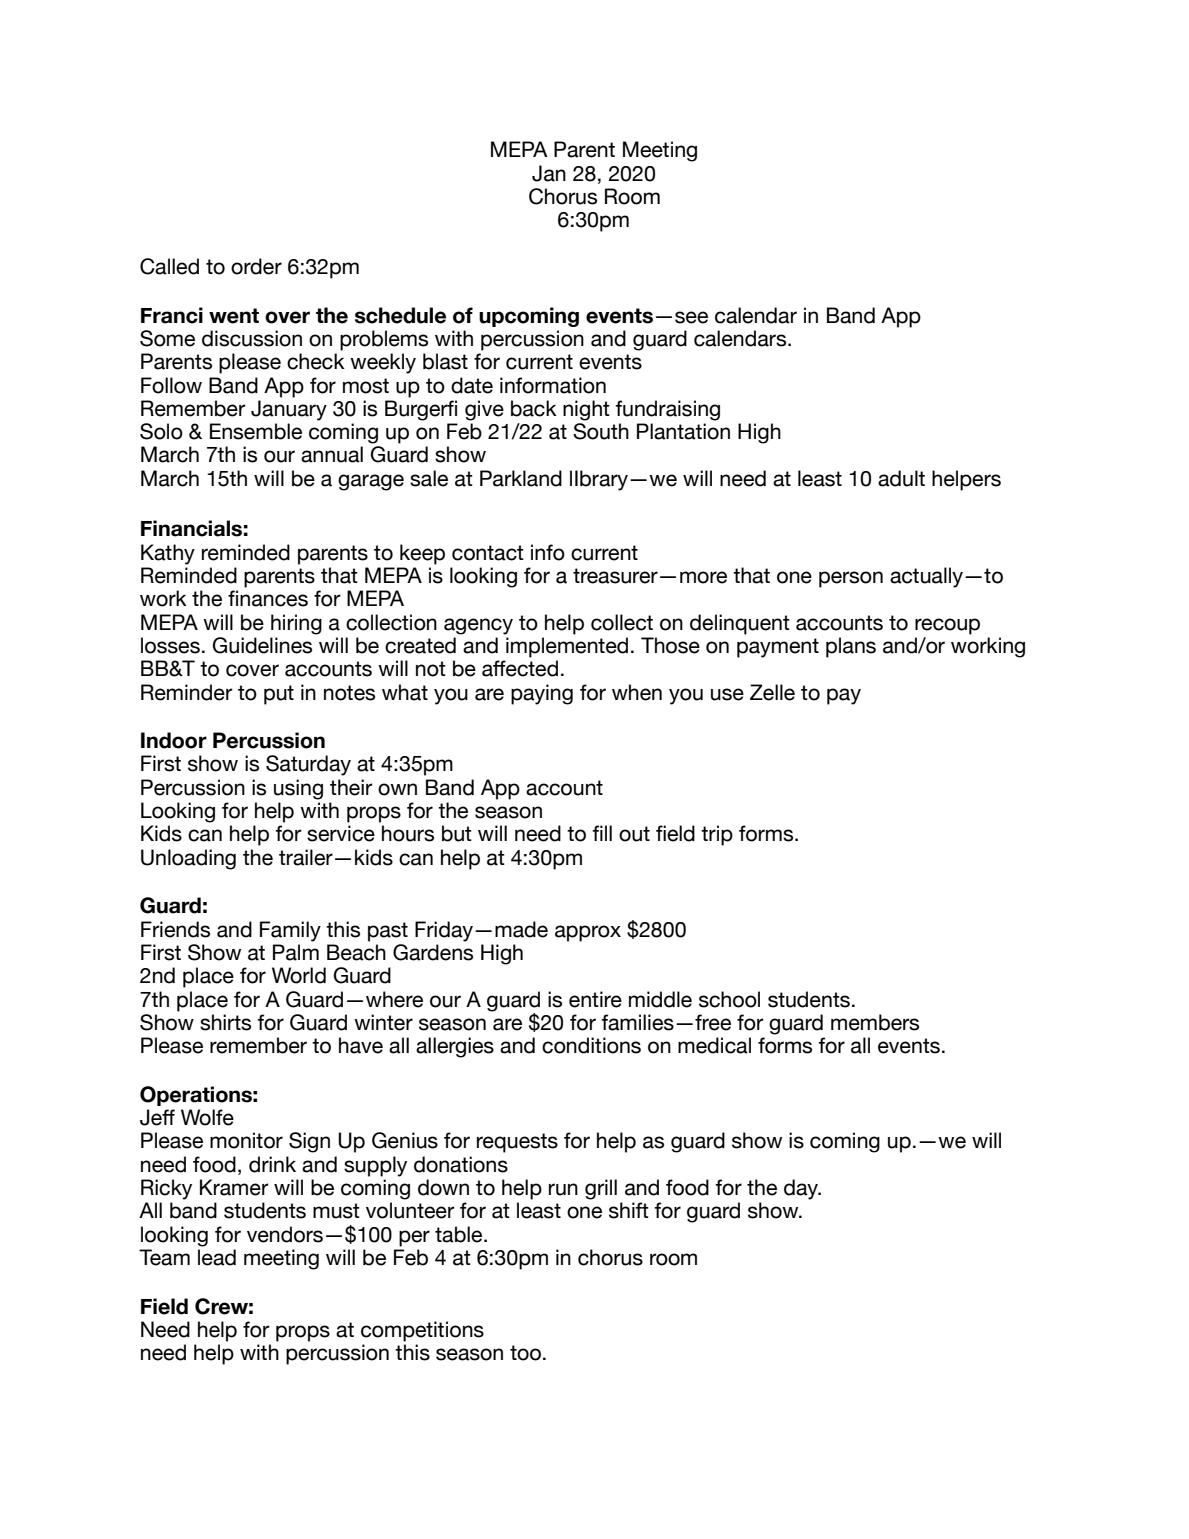 This screenshot has width=1189, height=1539. What do you see at coordinates (667, 410) in the screenshot?
I see `fundraising` at bounding box center [667, 410].
